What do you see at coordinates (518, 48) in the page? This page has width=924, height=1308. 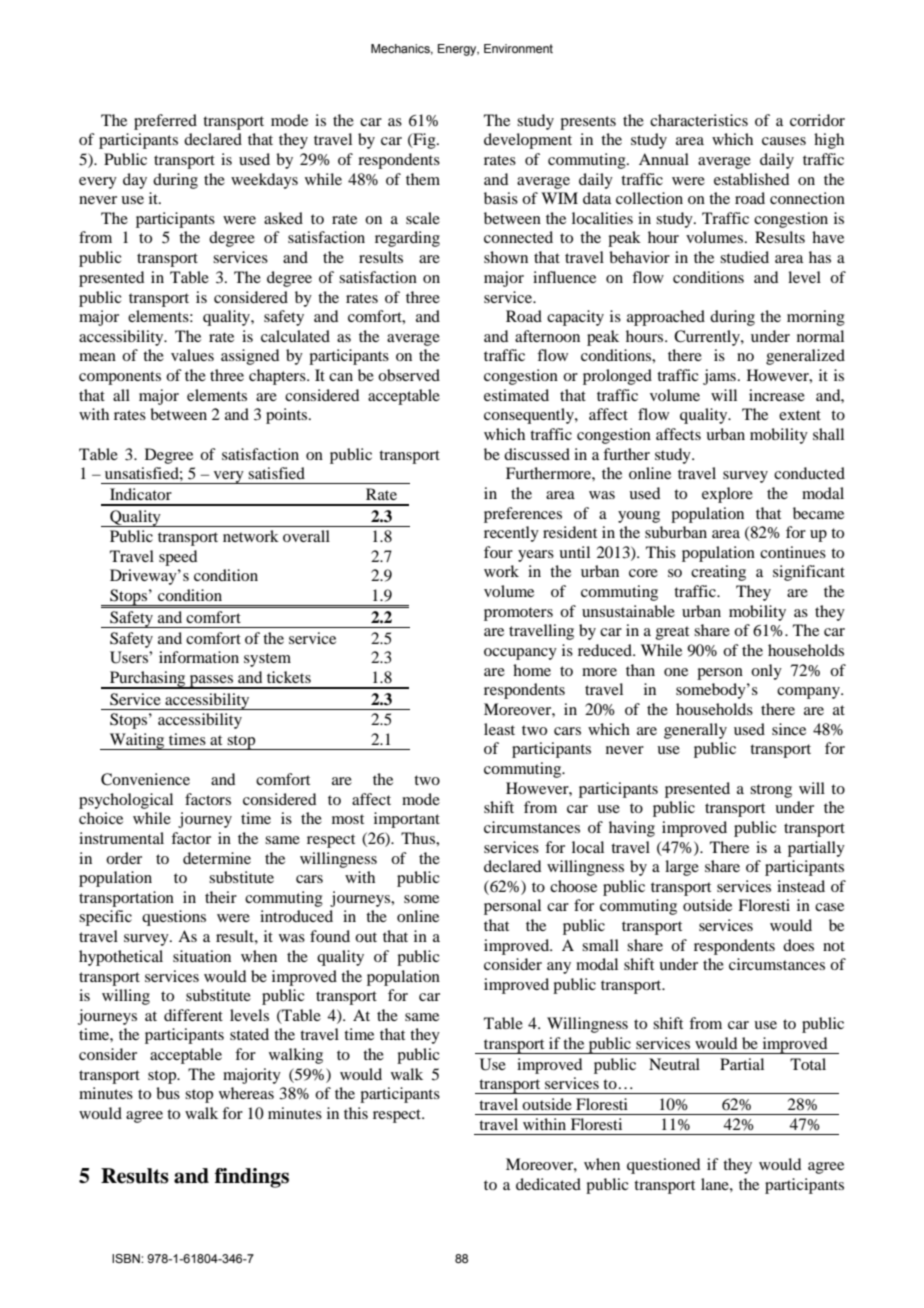 I see `Environment` at bounding box center [518, 48].
